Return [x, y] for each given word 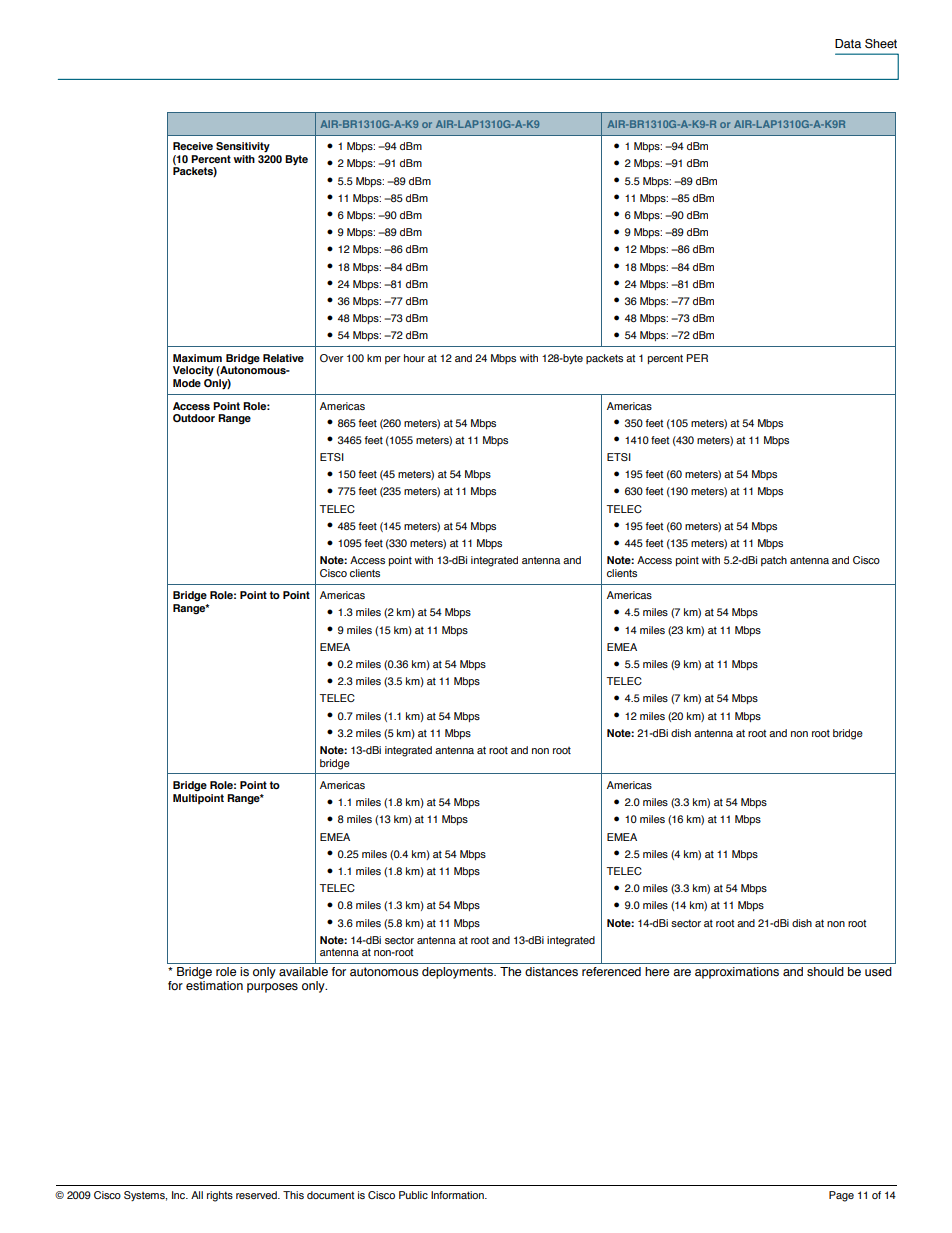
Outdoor [194, 418]
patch [774, 561]
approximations [737, 973]
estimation [214, 986]
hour [414, 358]
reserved [257, 1195]
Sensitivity [243, 147]
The [510, 971]
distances [551, 972]
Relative [283, 358]
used [878, 972]
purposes [272, 988]
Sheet [881, 44]
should [825, 972]
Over [332, 358]
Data [848, 43]
